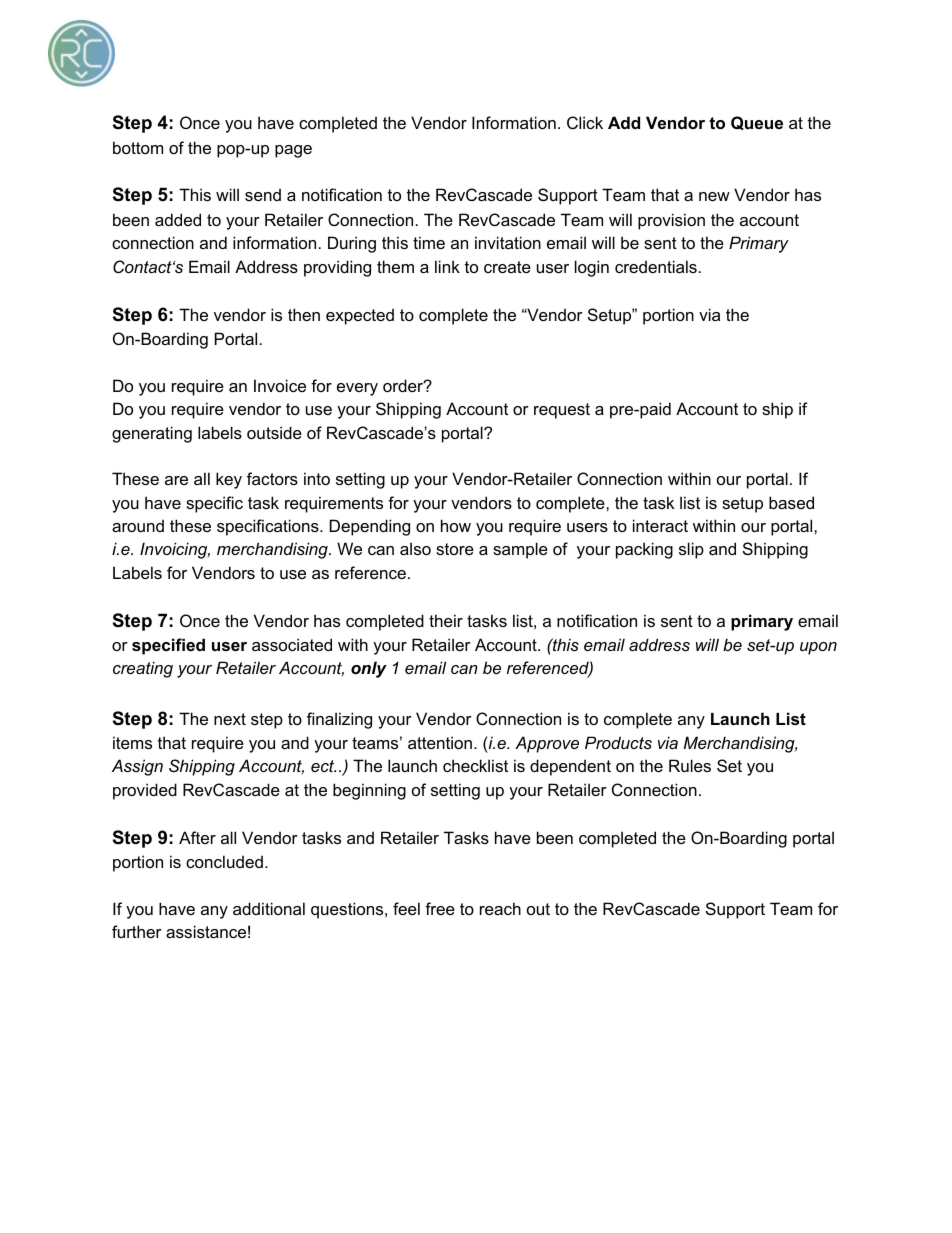 Image resolution: width=952 pixels, height=1233 pixels. I want to click on Click, so click(585, 122).
